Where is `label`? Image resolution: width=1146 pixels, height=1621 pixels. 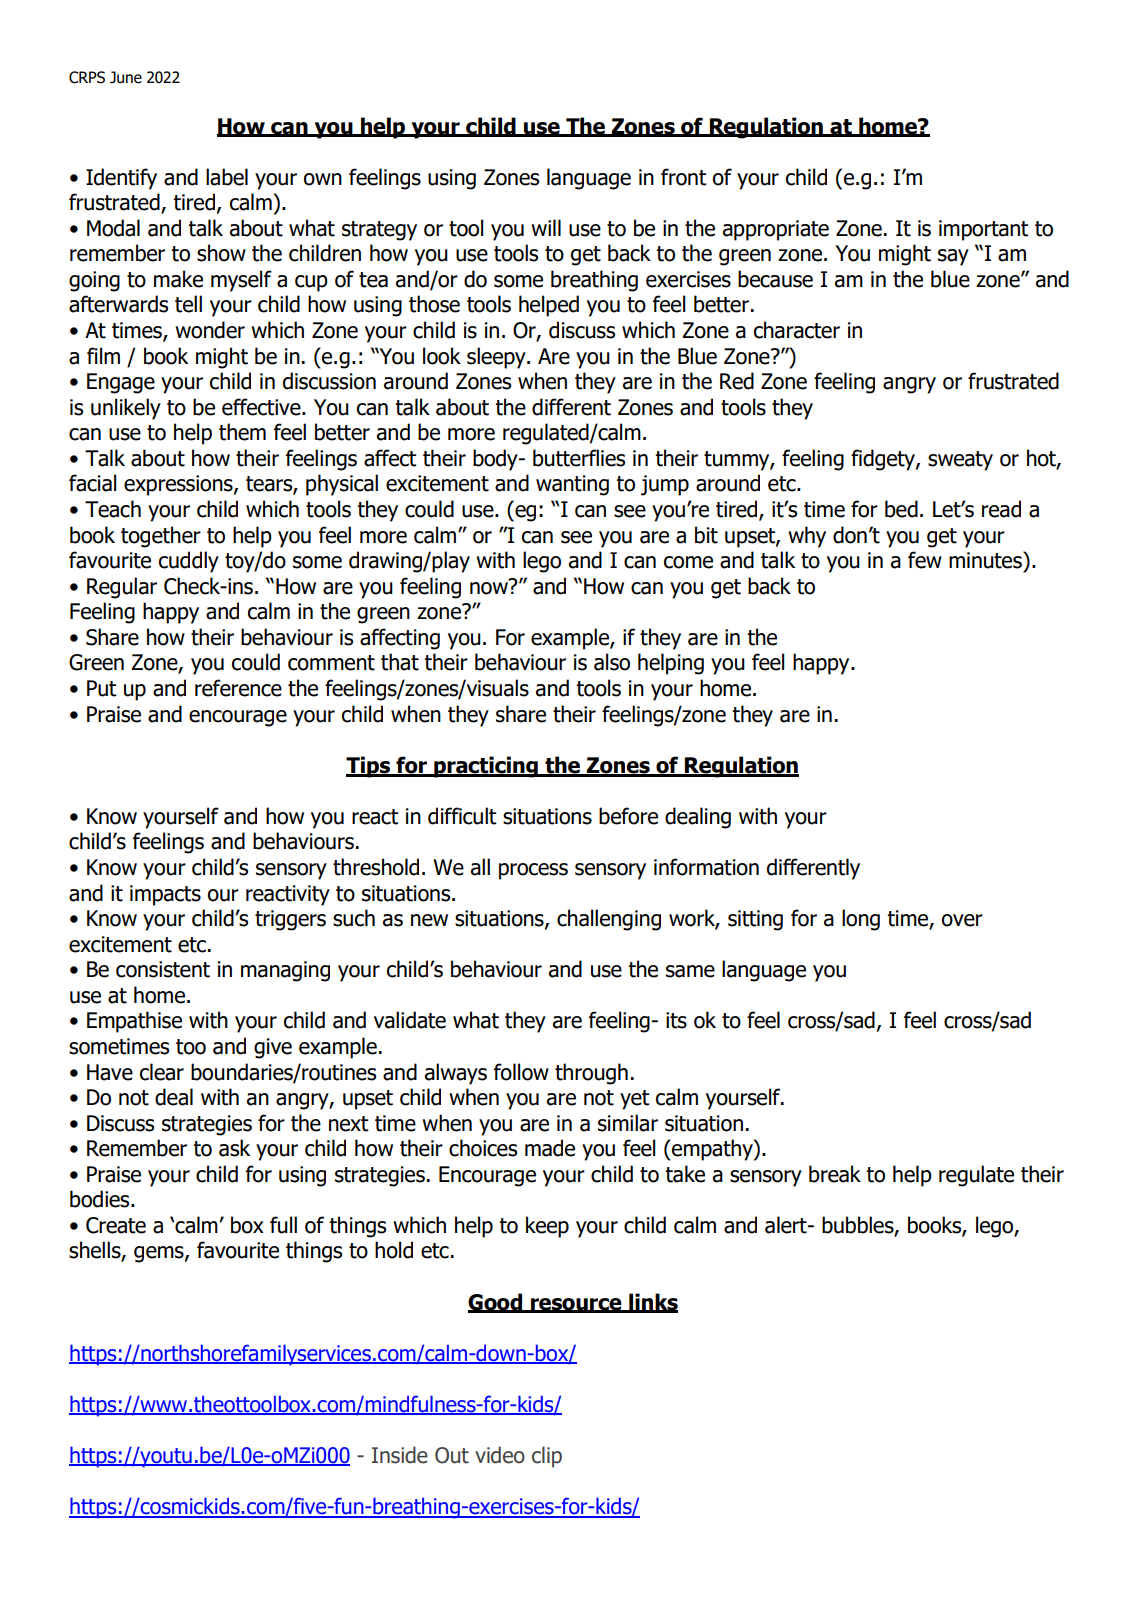 label is located at coordinates (227, 177).
